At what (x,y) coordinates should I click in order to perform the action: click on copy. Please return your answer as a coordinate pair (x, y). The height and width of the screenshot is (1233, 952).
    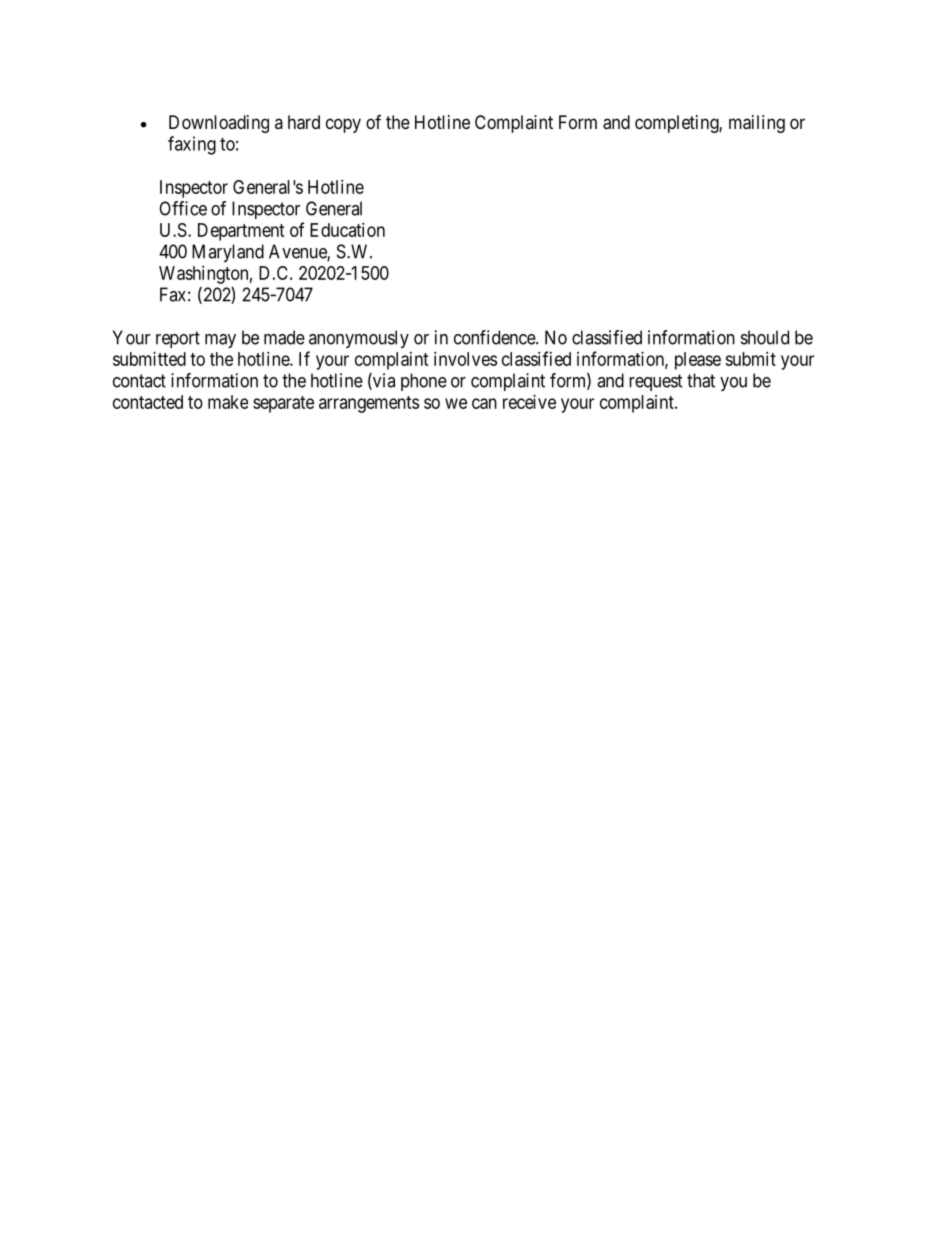
    Looking at the image, I should click on (343, 125).
